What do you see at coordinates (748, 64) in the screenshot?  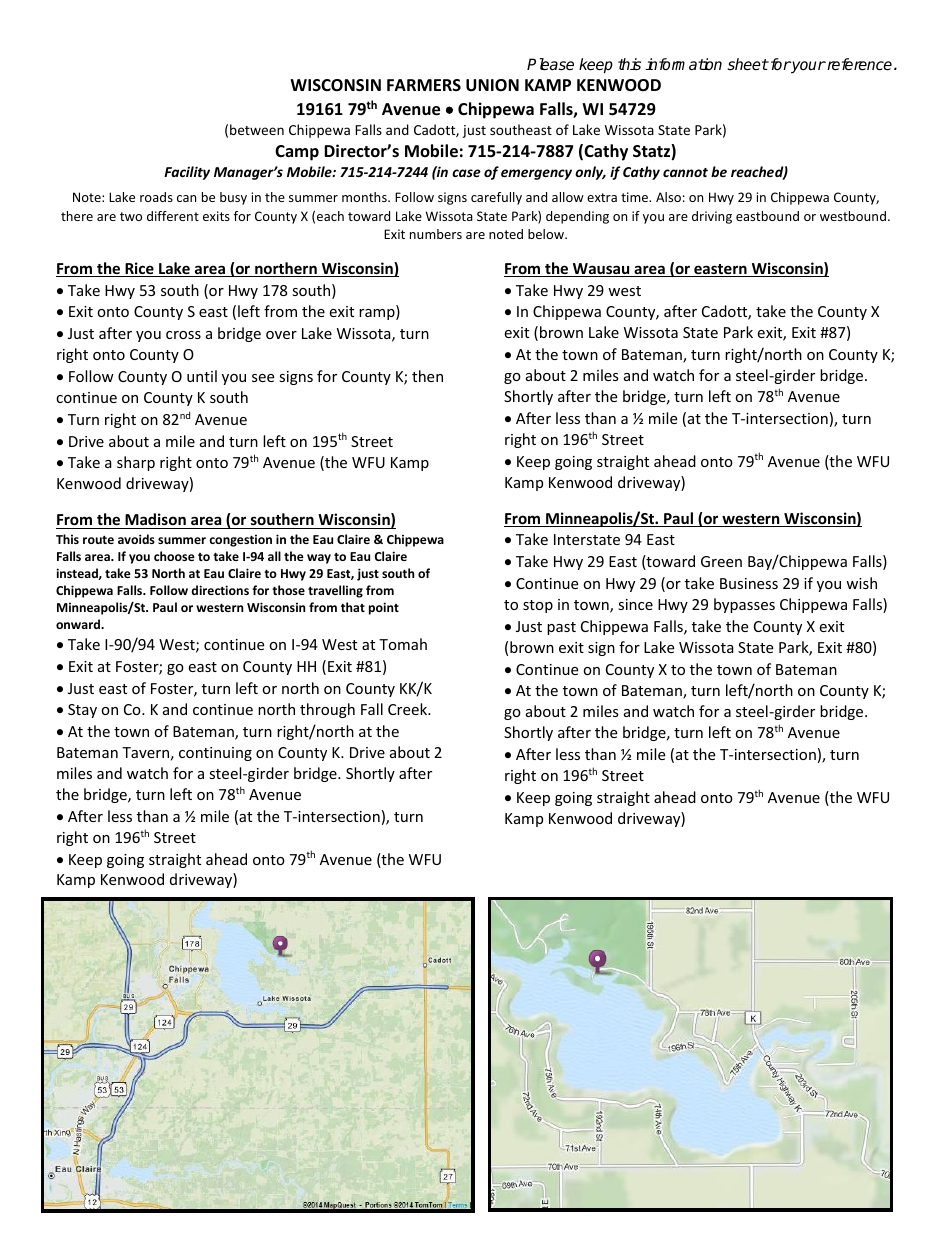 I see `sheet` at bounding box center [748, 64].
